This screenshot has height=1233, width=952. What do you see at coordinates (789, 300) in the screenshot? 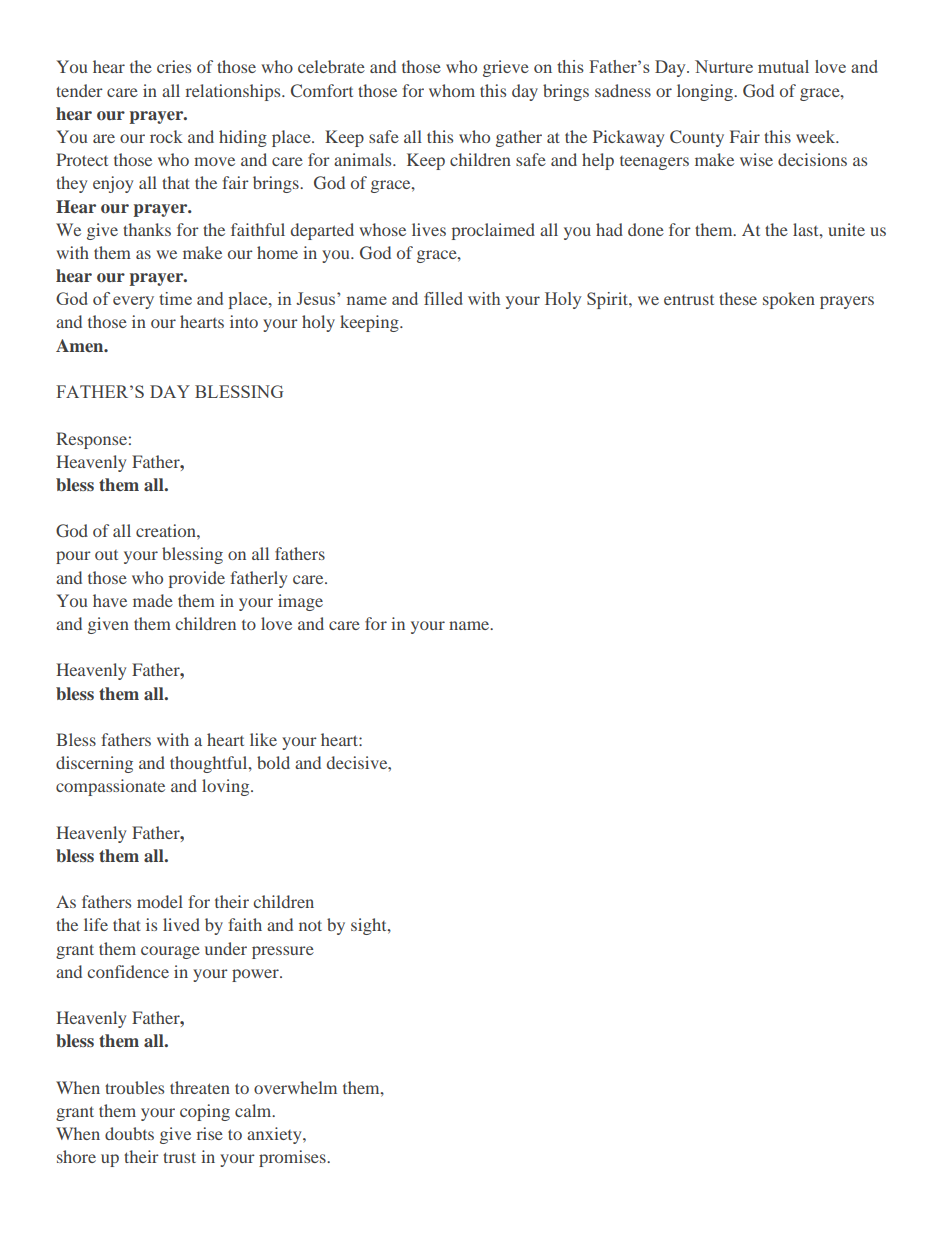
I see `spoken` at bounding box center [789, 300].
